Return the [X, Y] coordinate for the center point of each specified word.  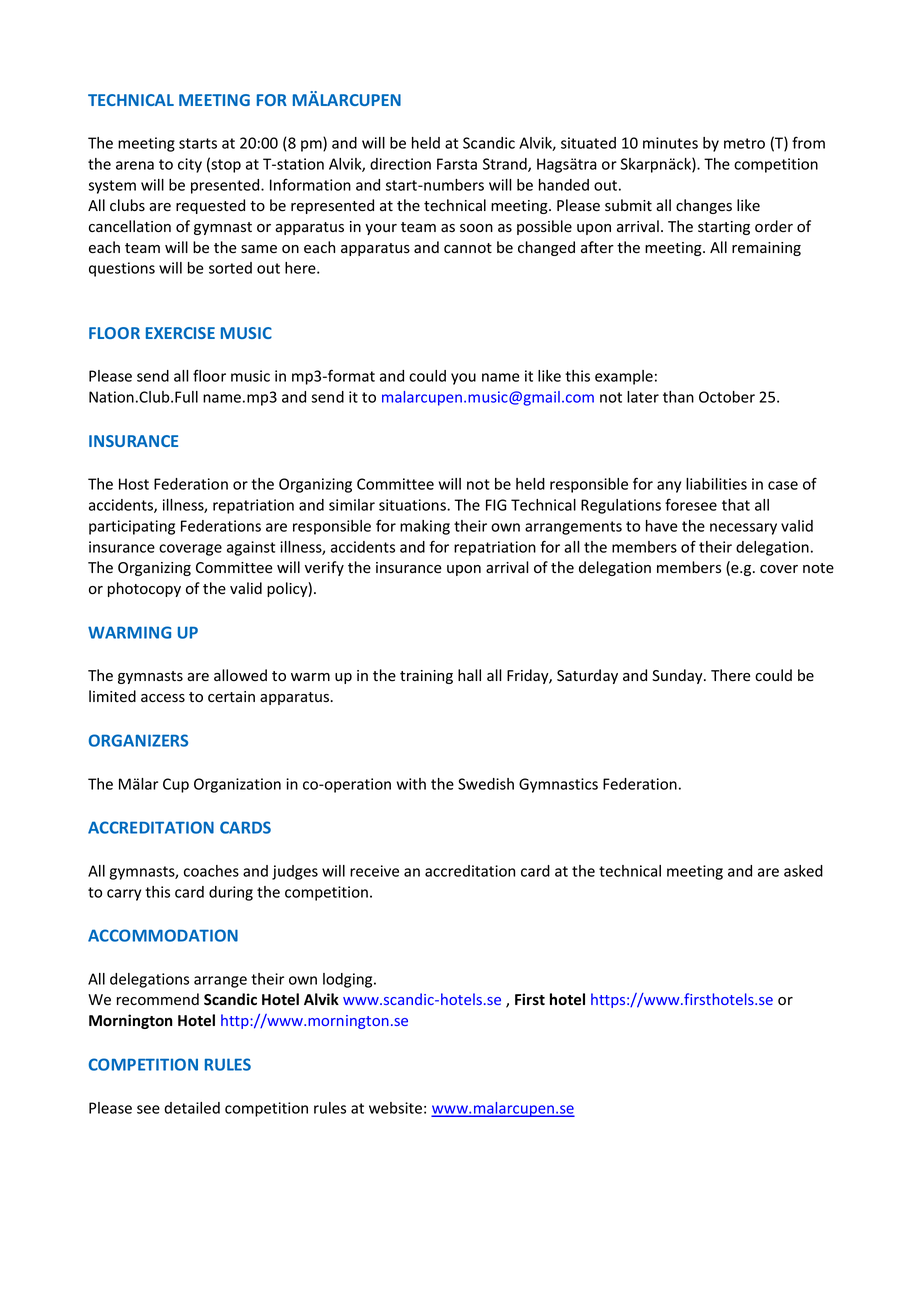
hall [469, 675]
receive [374, 871]
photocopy [144, 589]
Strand [506, 165]
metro [744, 143]
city [190, 165]
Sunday [678, 676]
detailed [192, 1108]
